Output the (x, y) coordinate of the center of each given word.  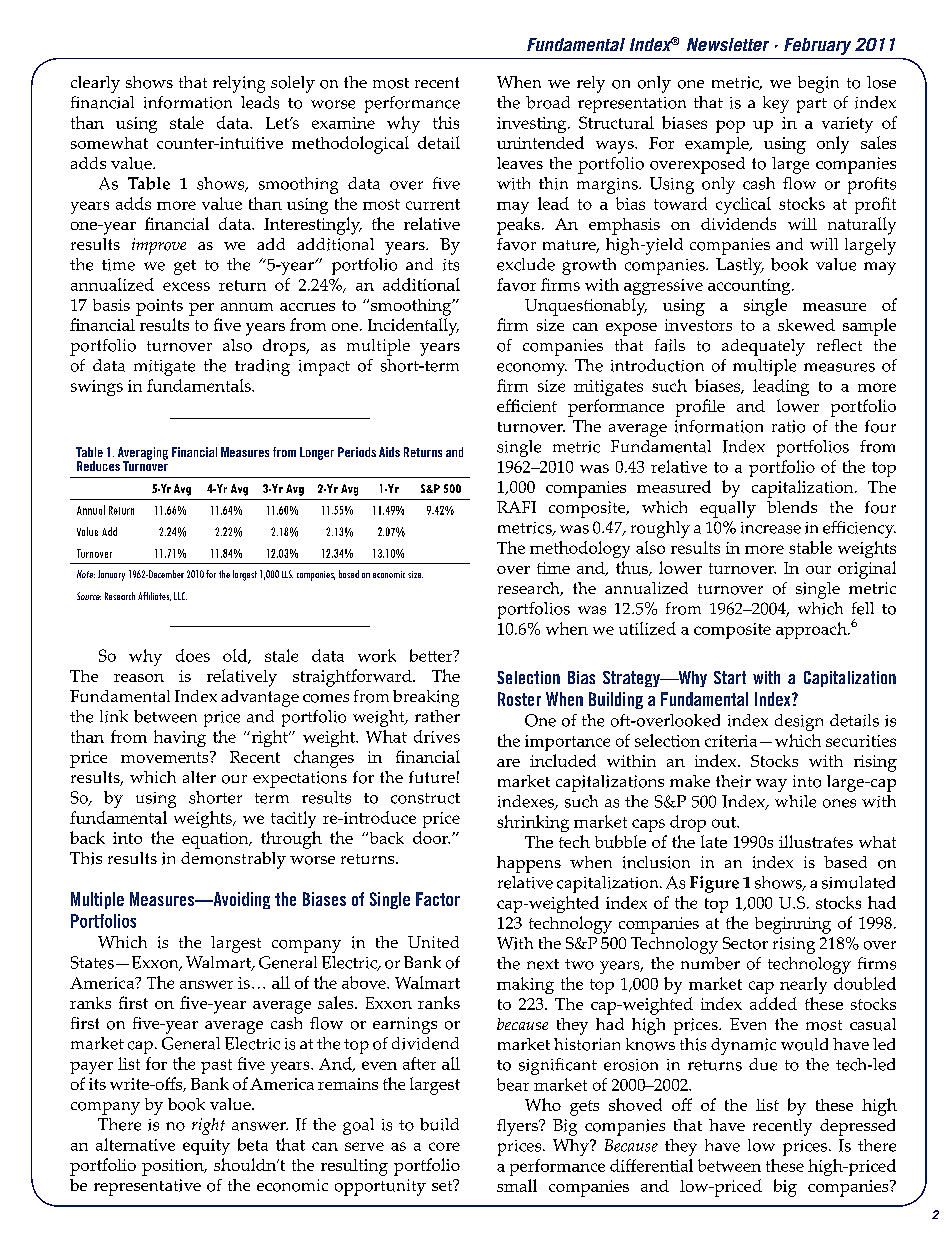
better (432, 655)
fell (863, 608)
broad (548, 102)
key (776, 104)
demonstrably (233, 860)
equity (206, 1147)
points (159, 307)
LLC (180, 596)
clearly (95, 84)
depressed (857, 1127)
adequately (763, 347)
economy (532, 369)
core (444, 1146)
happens (529, 864)
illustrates (816, 841)
